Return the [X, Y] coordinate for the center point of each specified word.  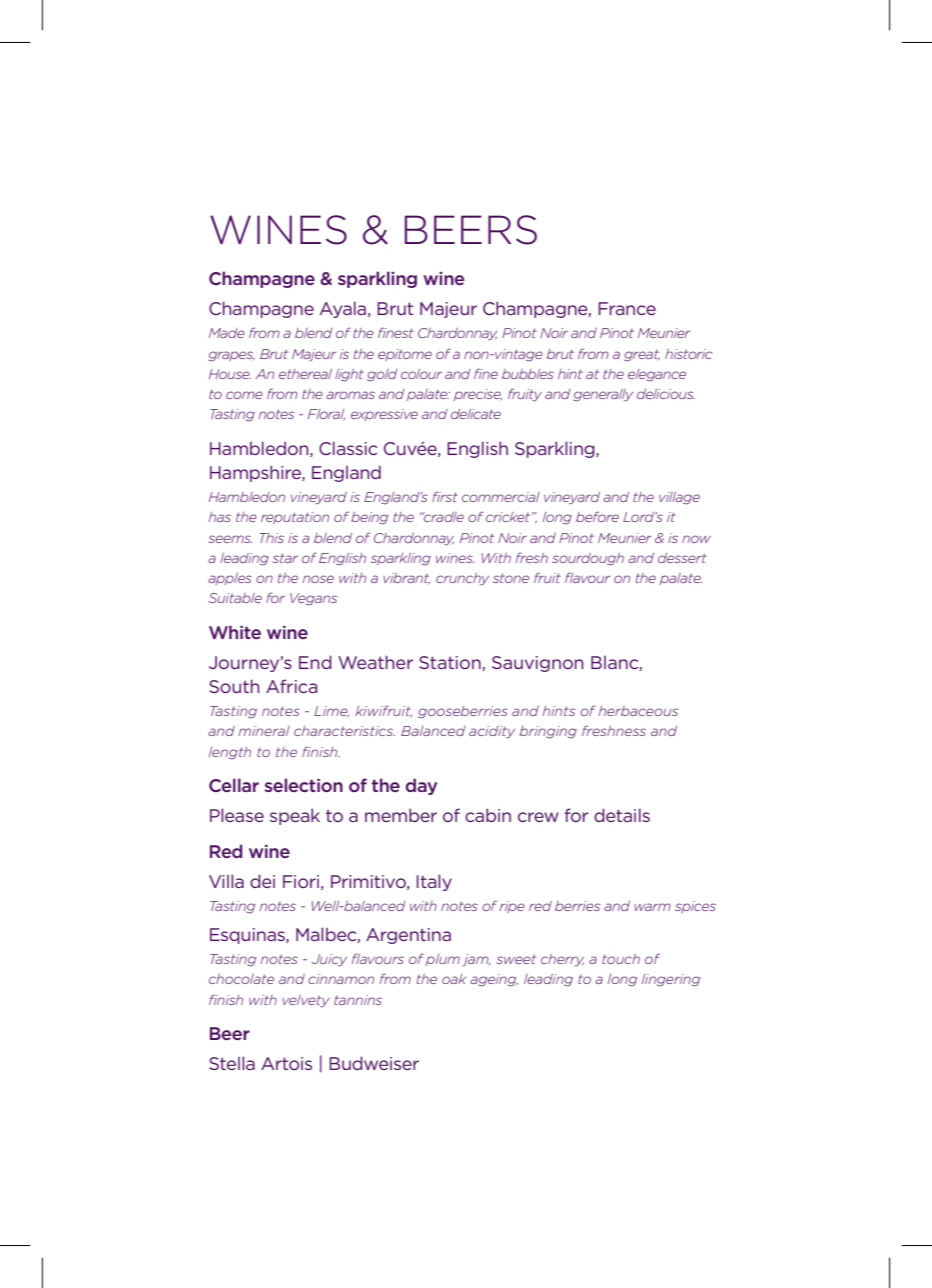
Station [451, 663]
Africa [291, 686]
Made [227, 333]
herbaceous [638, 711]
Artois [286, 1063]
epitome [405, 355]
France [627, 308]
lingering [671, 980]
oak [454, 979]
